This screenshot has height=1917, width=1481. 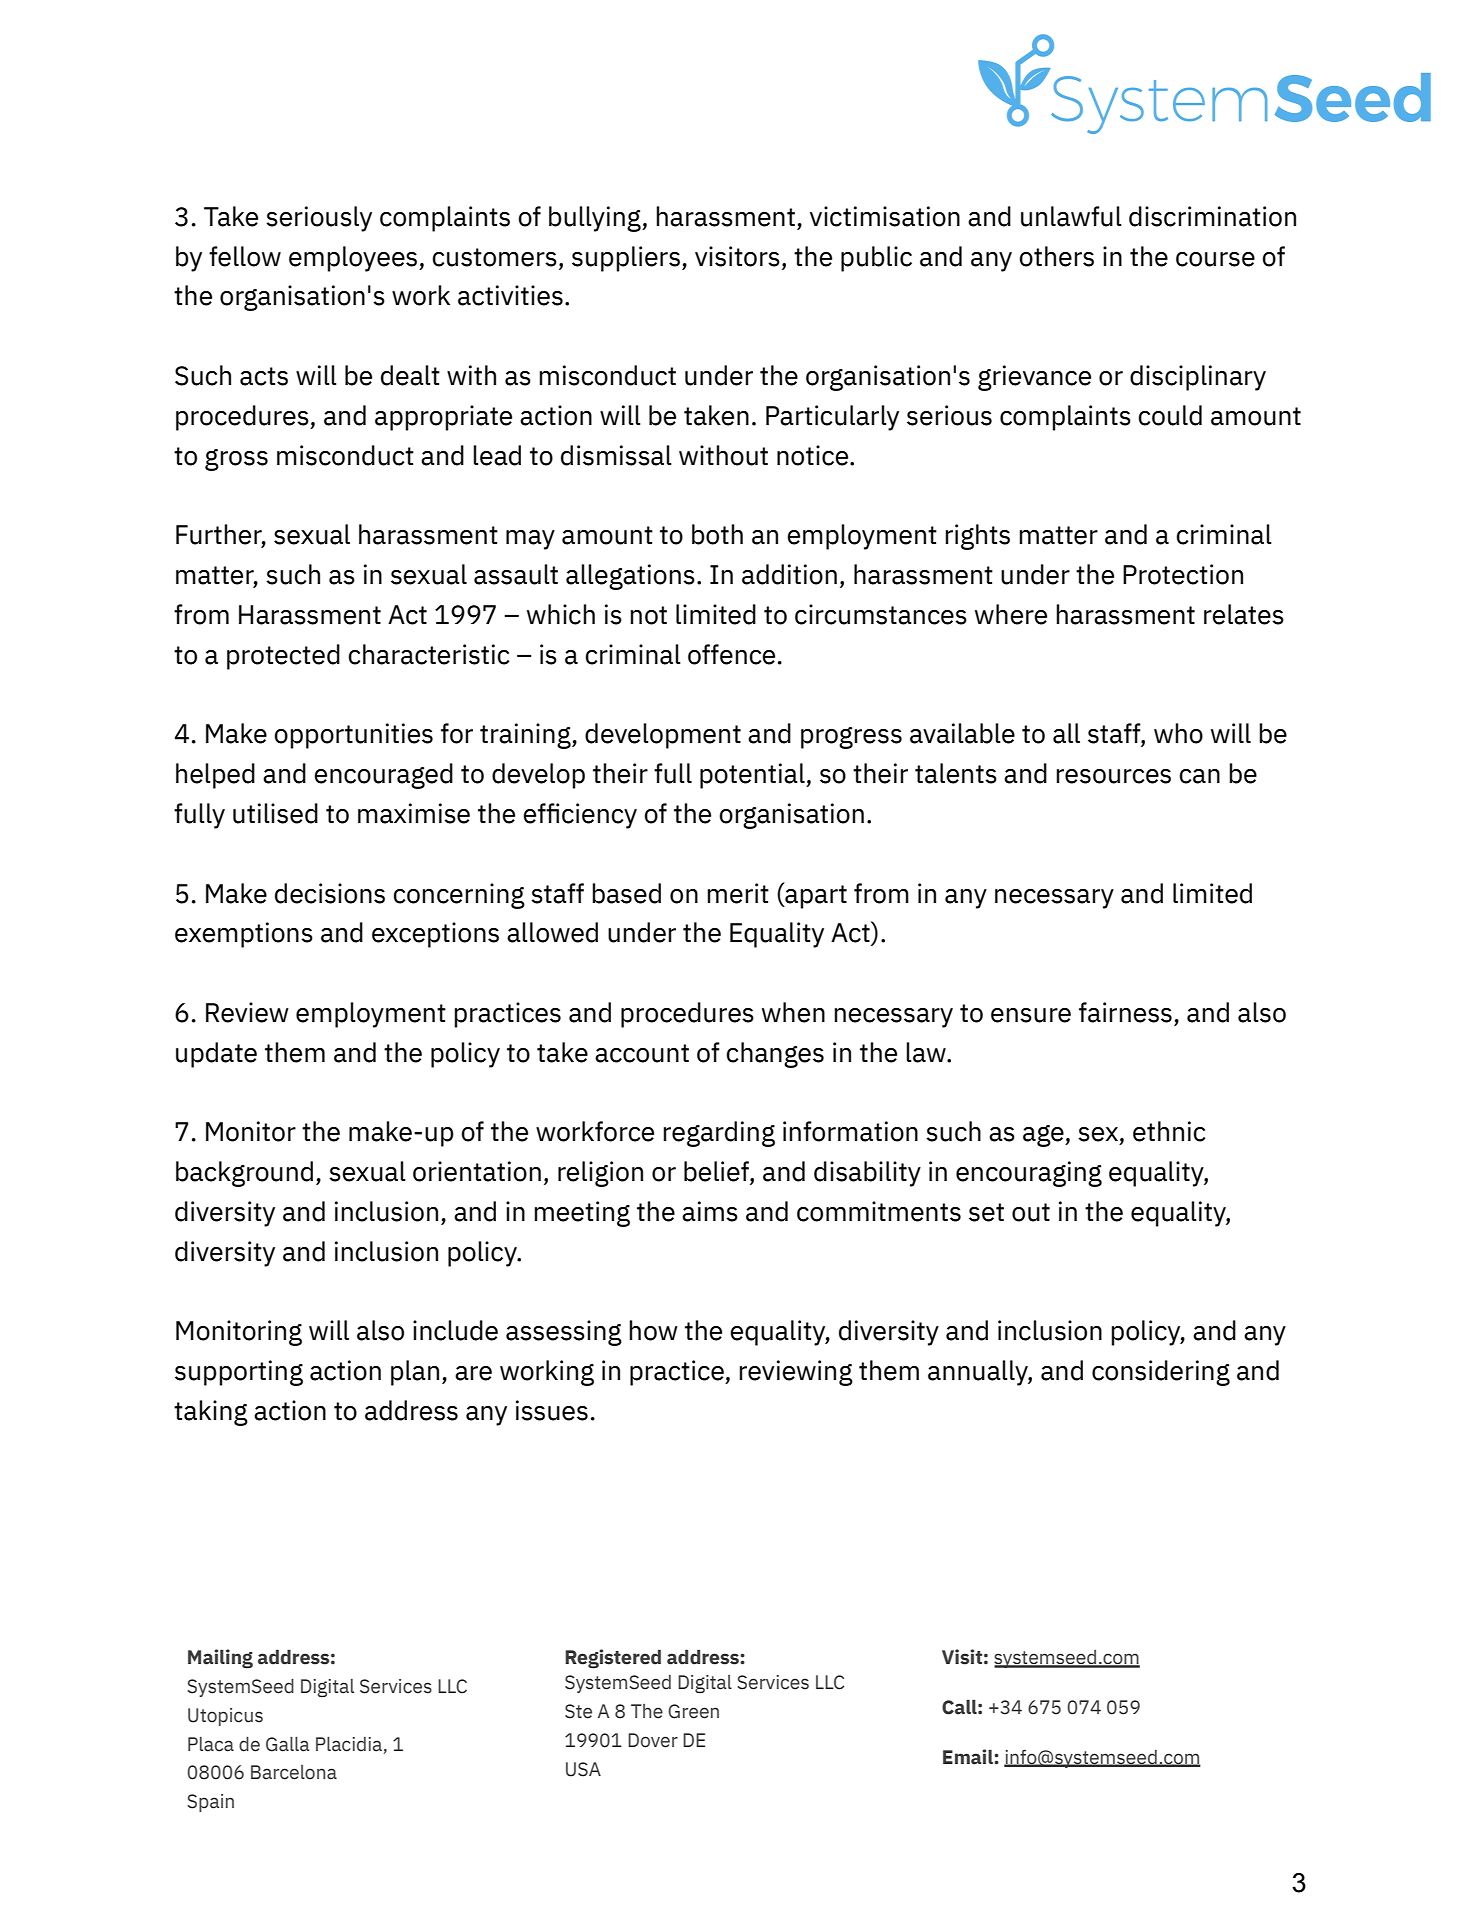 What do you see at coordinates (693, 1711) in the screenshot?
I see `Green` at bounding box center [693, 1711].
